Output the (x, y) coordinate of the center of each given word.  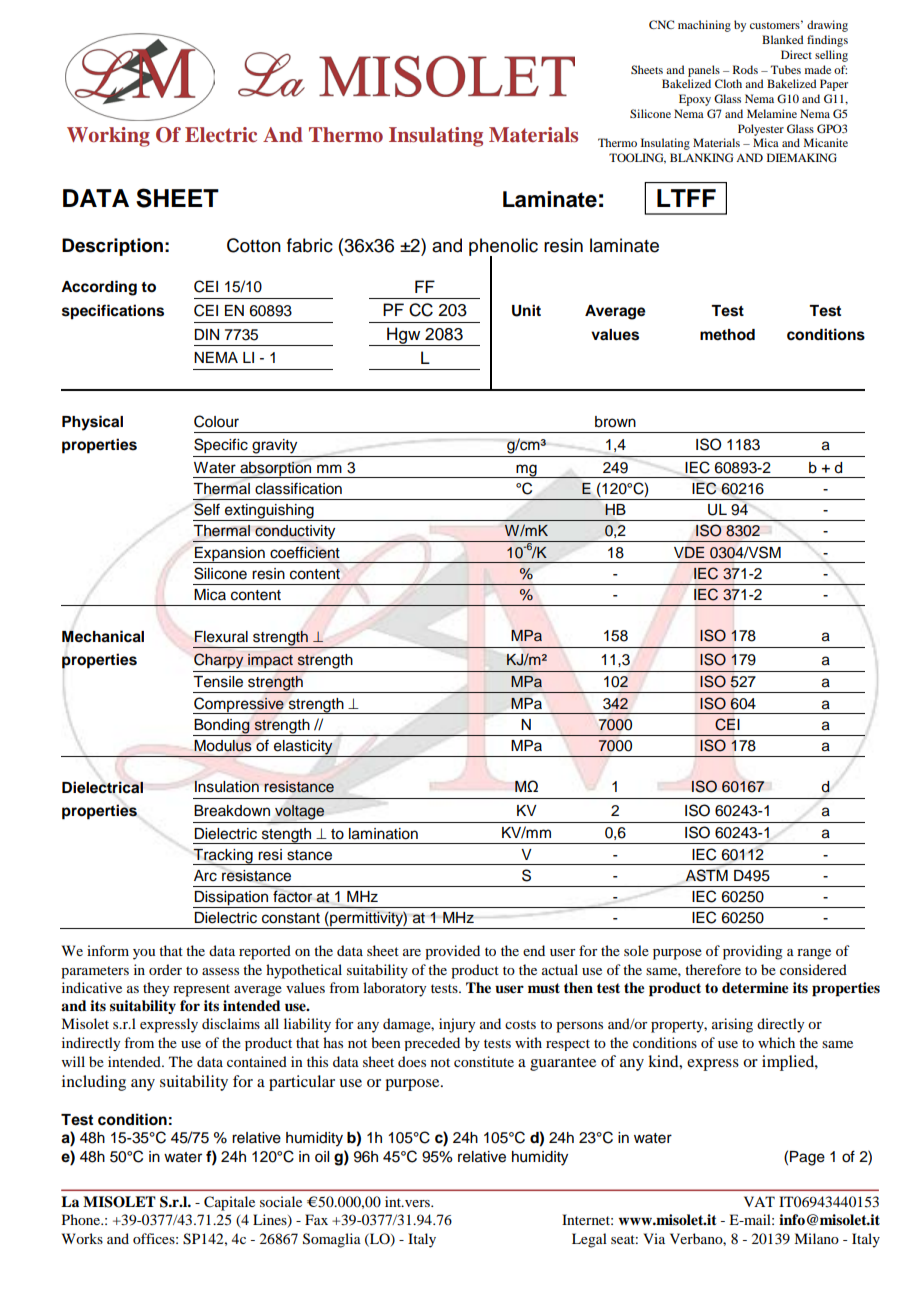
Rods (745, 69)
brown (615, 422)
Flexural (221, 637)
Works (82, 1238)
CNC (661, 24)
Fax (316, 1219)
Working (108, 137)
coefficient (305, 552)
